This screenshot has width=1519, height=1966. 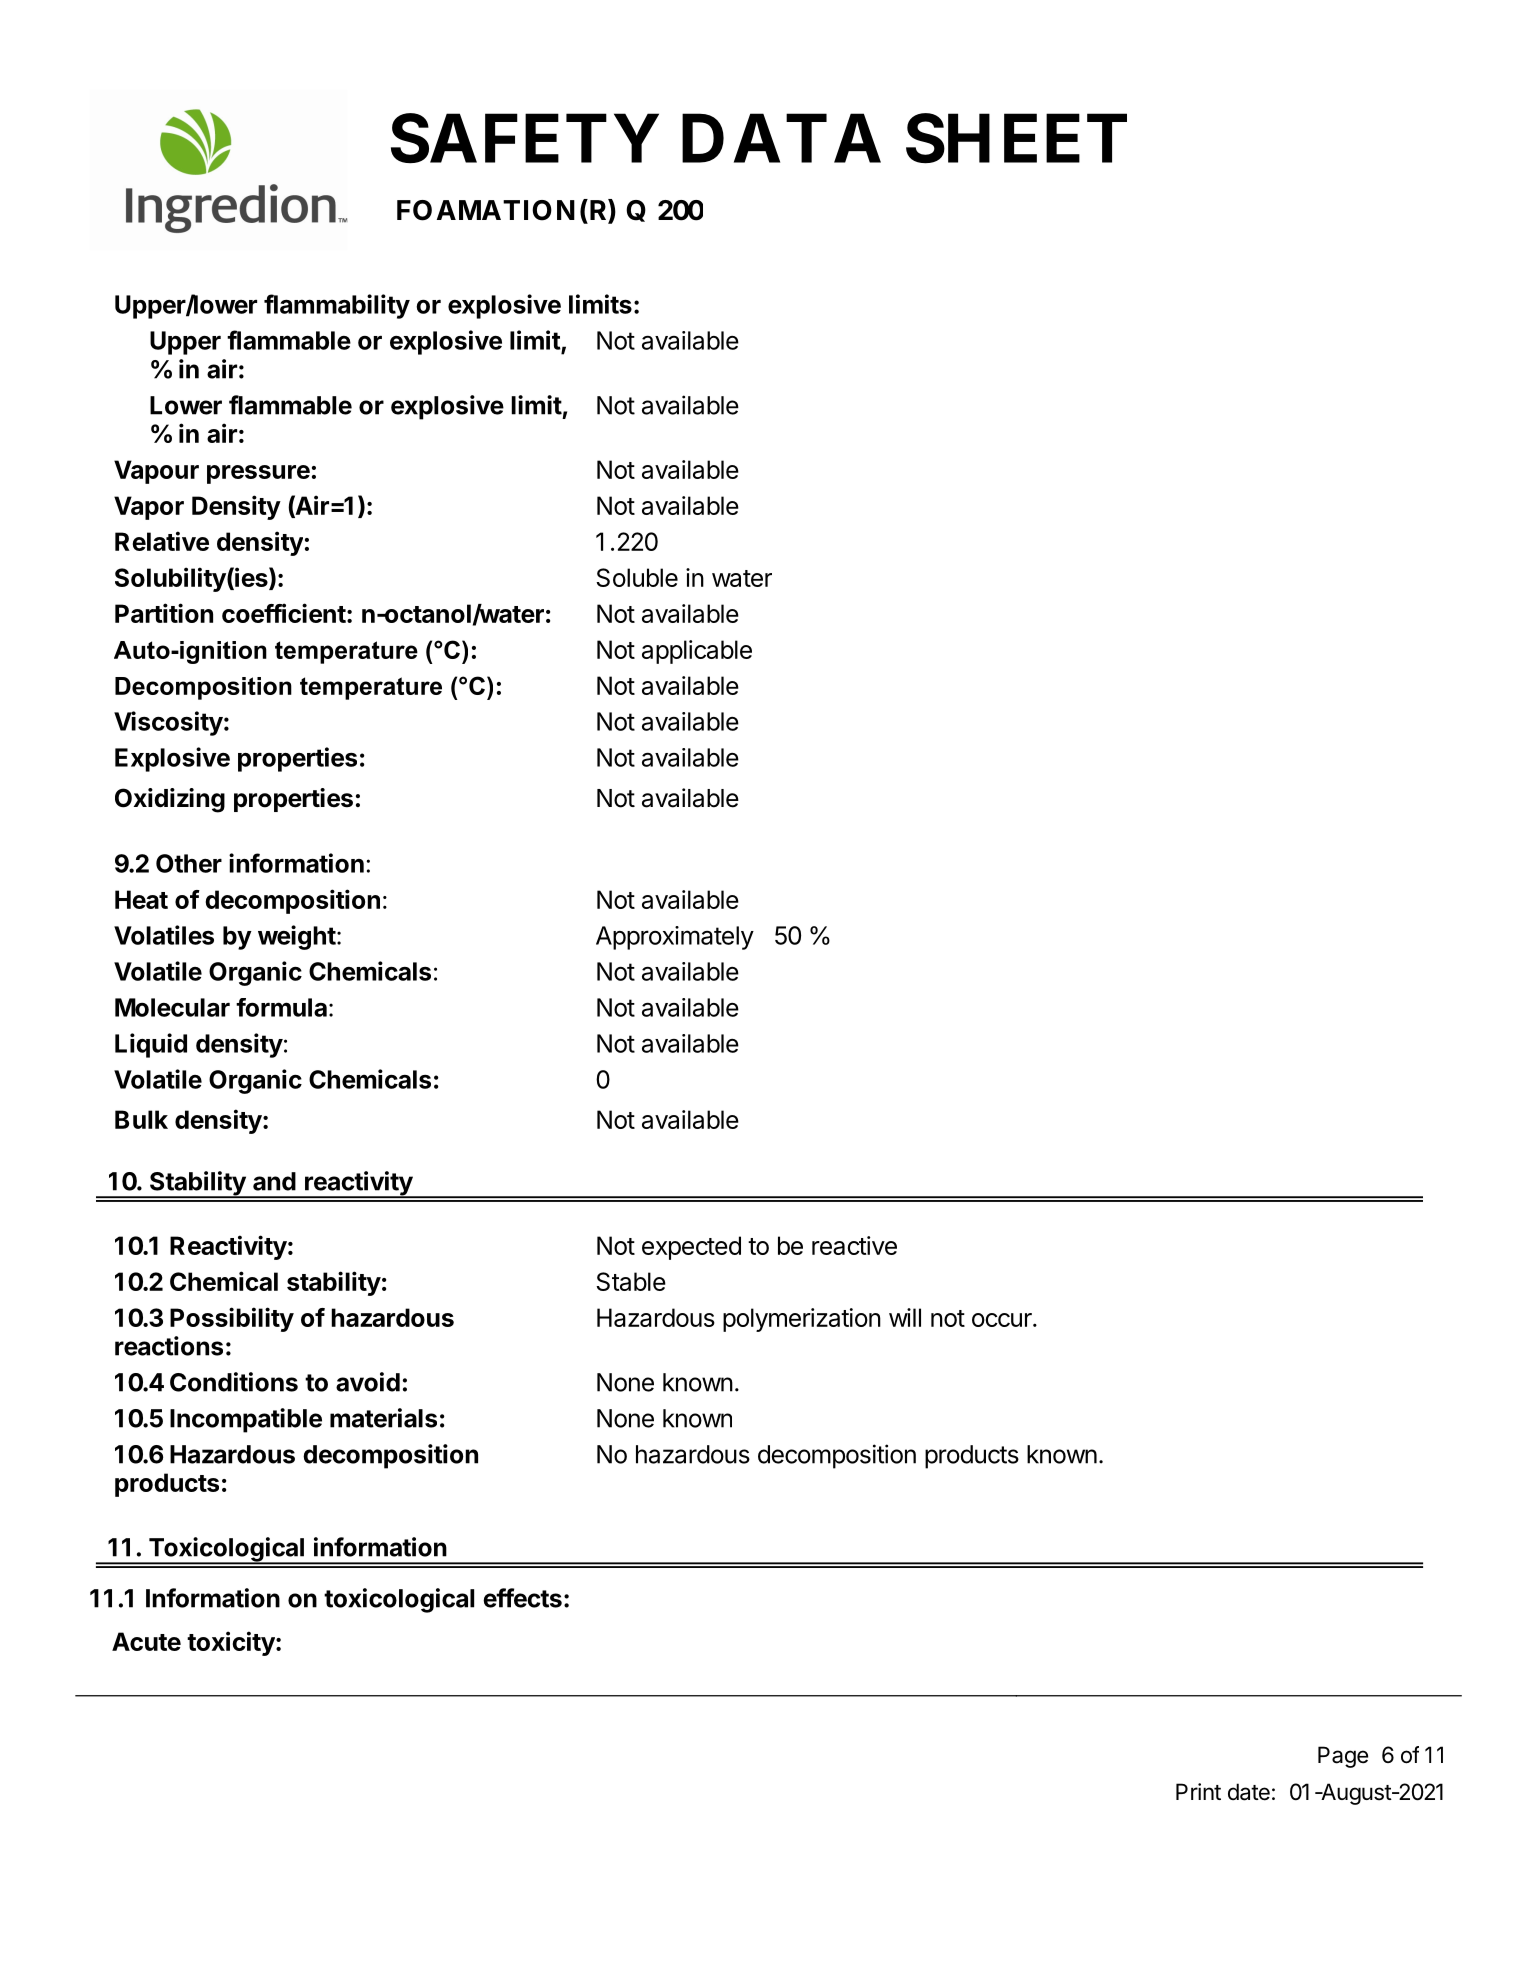 What do you see at coordinates (1198, 1791) in the screenshot?
I see `Print` at bounding box center [1198, 1791].
